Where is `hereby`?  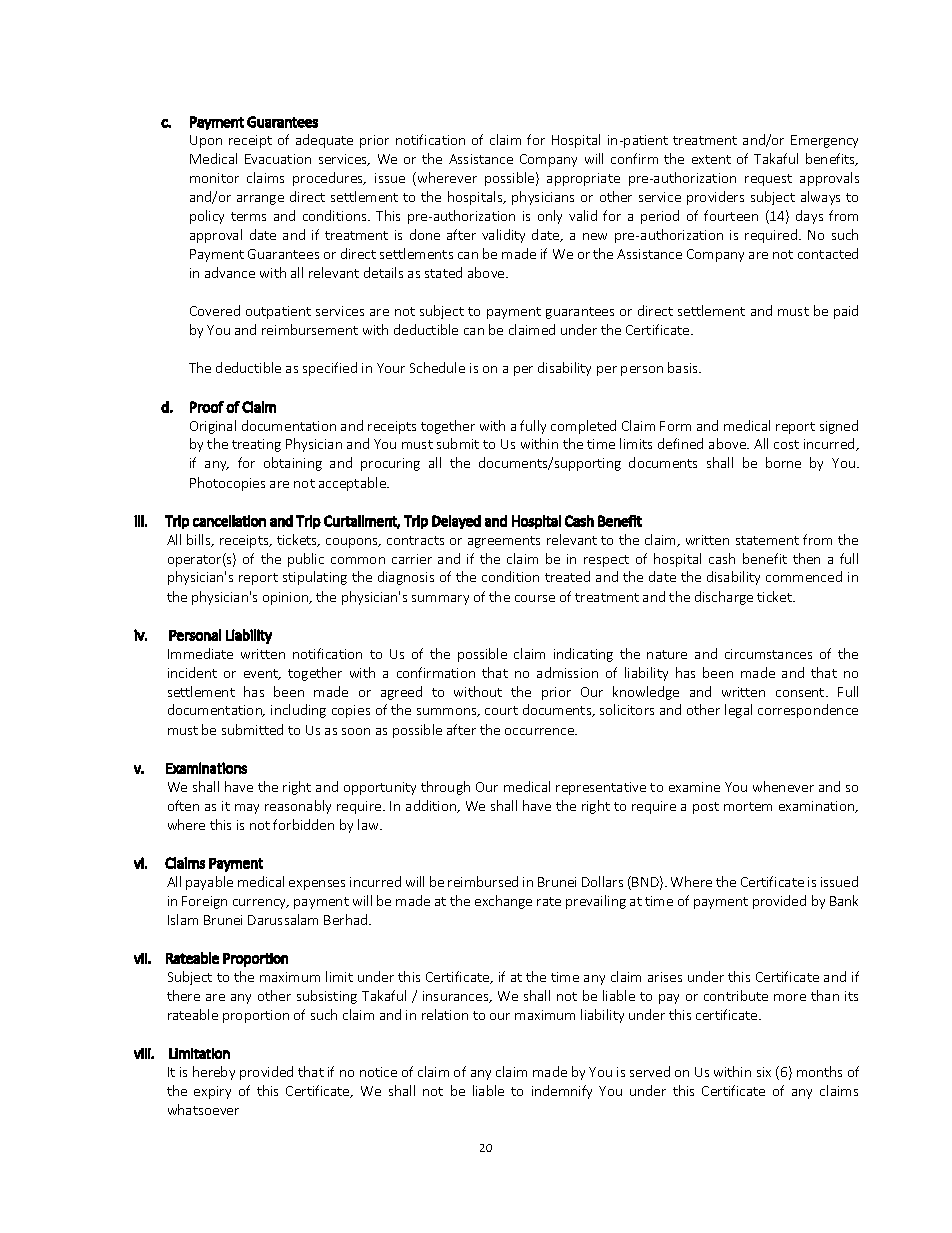 hereby is located at coordinates (214, 1073).
